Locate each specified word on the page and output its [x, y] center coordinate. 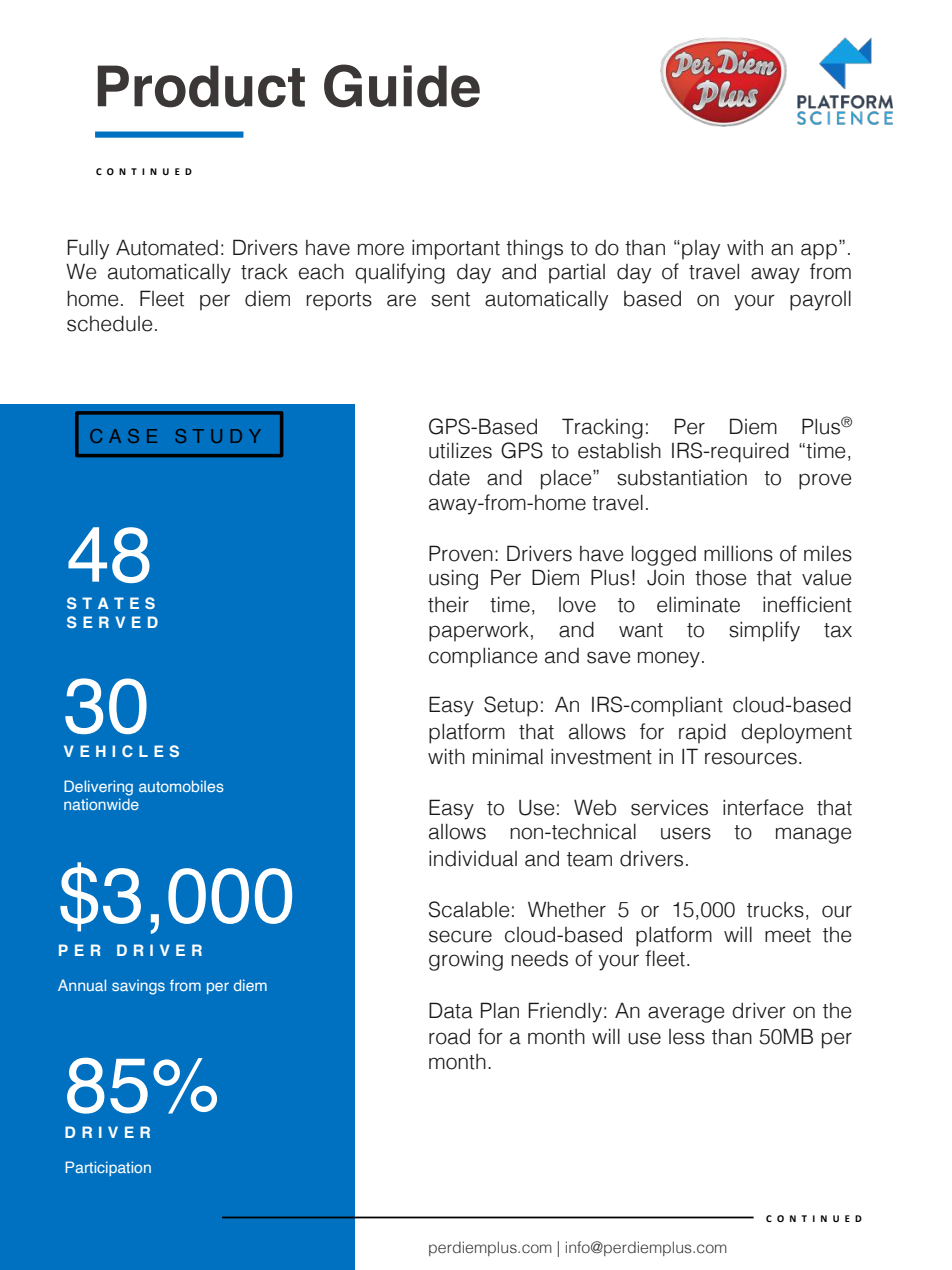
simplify [764, 631]
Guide [402, 86]
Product [201, 86]
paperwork [479, 631]
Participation [108, 1168]
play [701, 250]
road [449, 1036]
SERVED [112, 622]
